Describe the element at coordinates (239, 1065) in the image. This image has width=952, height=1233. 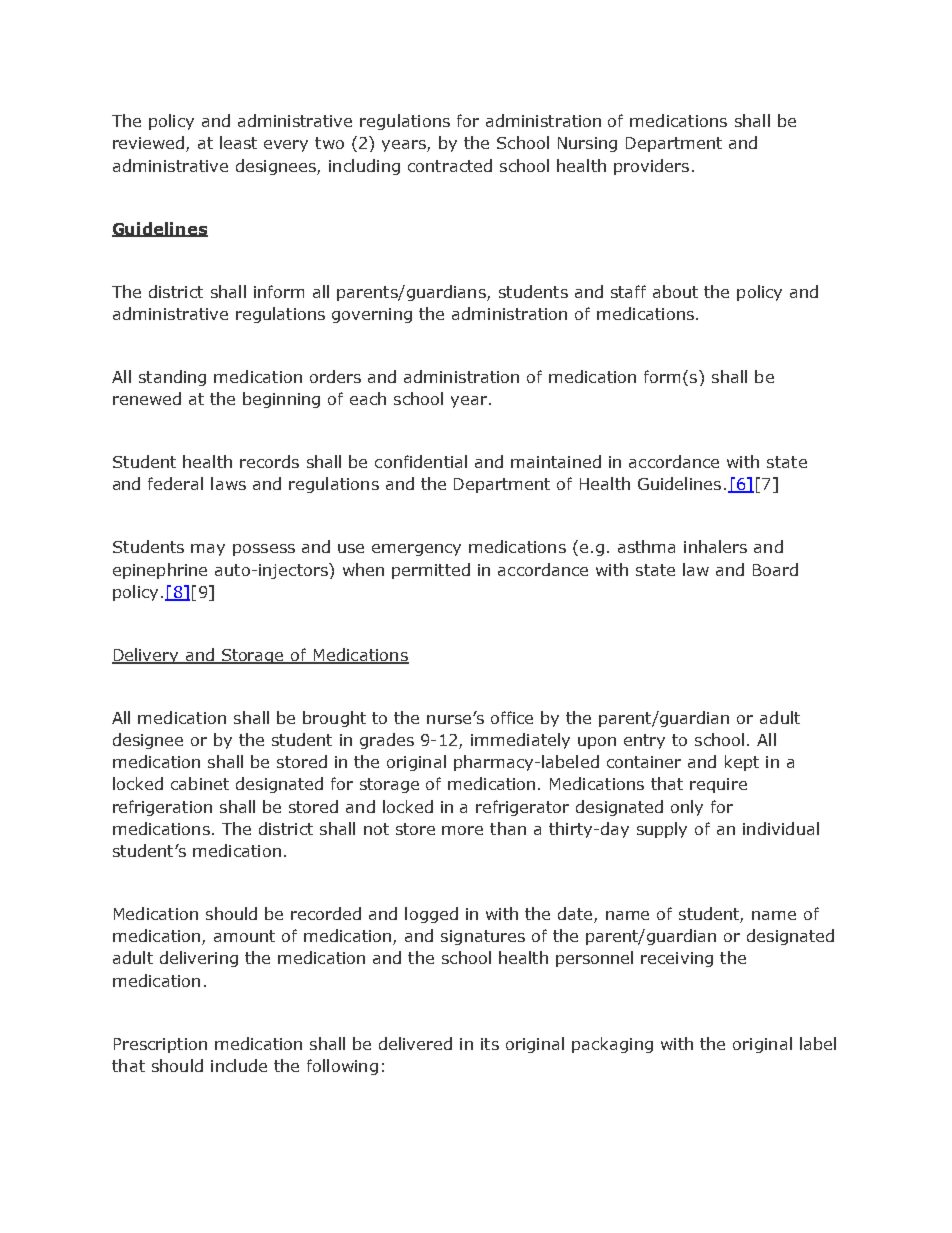
I see `include` at that location.
